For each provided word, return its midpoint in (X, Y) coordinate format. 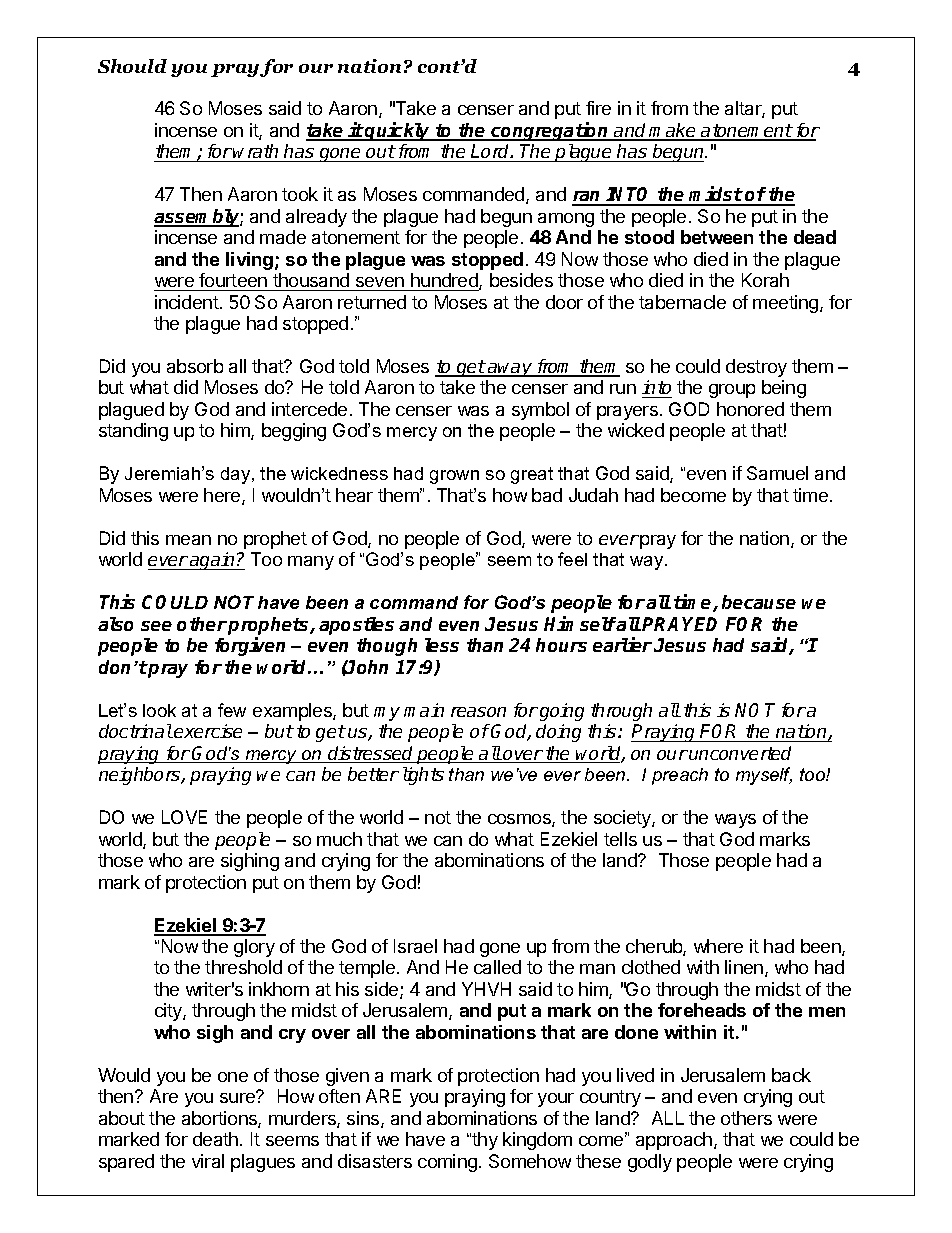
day (237, 475)
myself (764, 776)
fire (598, 108)
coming (447, 1163)
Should (132, 66)
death (215, 1139)
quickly (398, 131)
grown (454, 477)
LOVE (184, 817)
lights (423, 776)
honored (750, 409)
